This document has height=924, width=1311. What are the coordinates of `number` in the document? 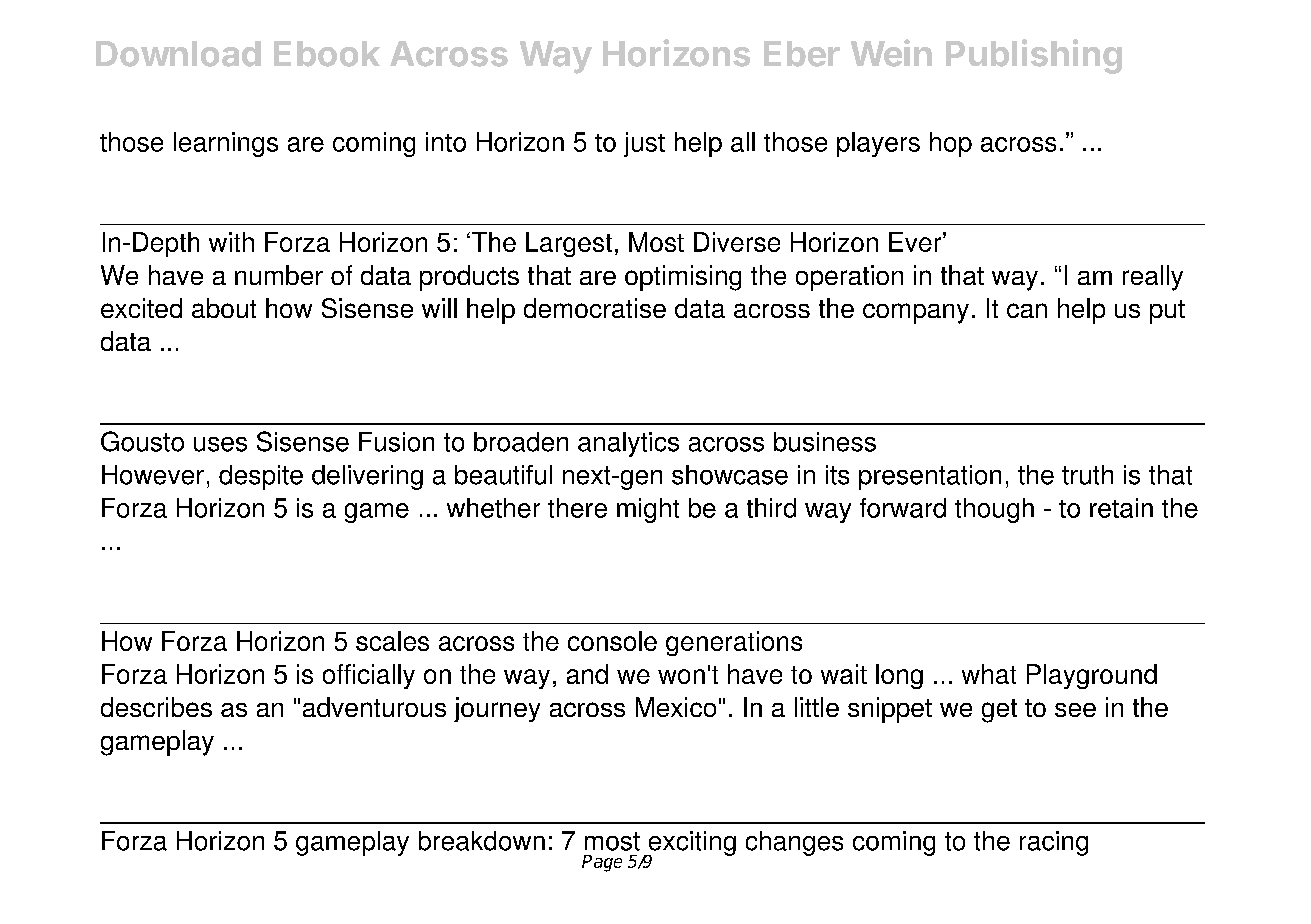 It's located at (279, 275).
